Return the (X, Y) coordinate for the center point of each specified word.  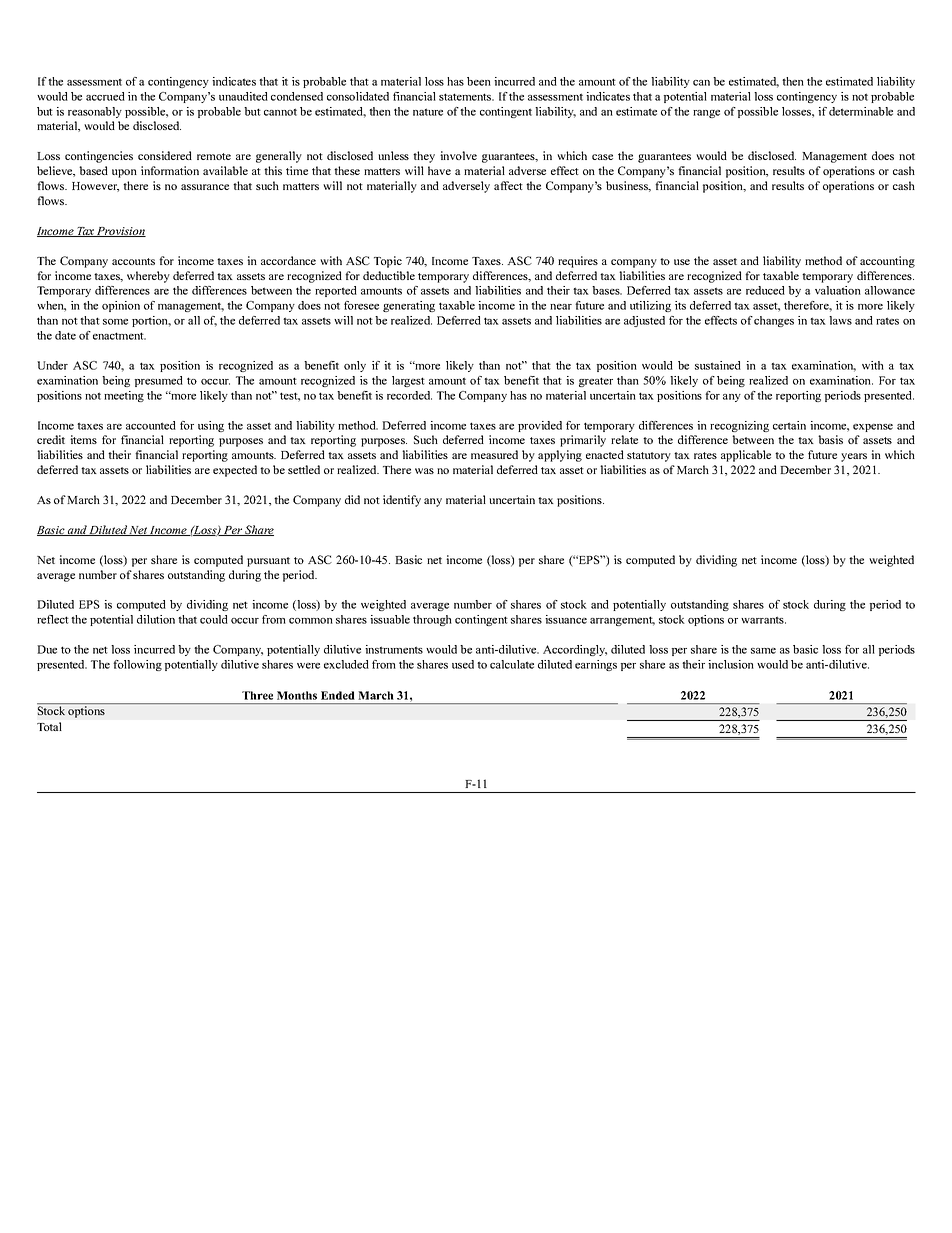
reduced (765, 290)
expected (235, 471)
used (463, 664)
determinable (861, 111)
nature (428, 112)
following (137, 665)
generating (409, 306)
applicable (746, 456)
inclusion (731, 664)
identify (402, 501)
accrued (105, 96)
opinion (121, 306)
